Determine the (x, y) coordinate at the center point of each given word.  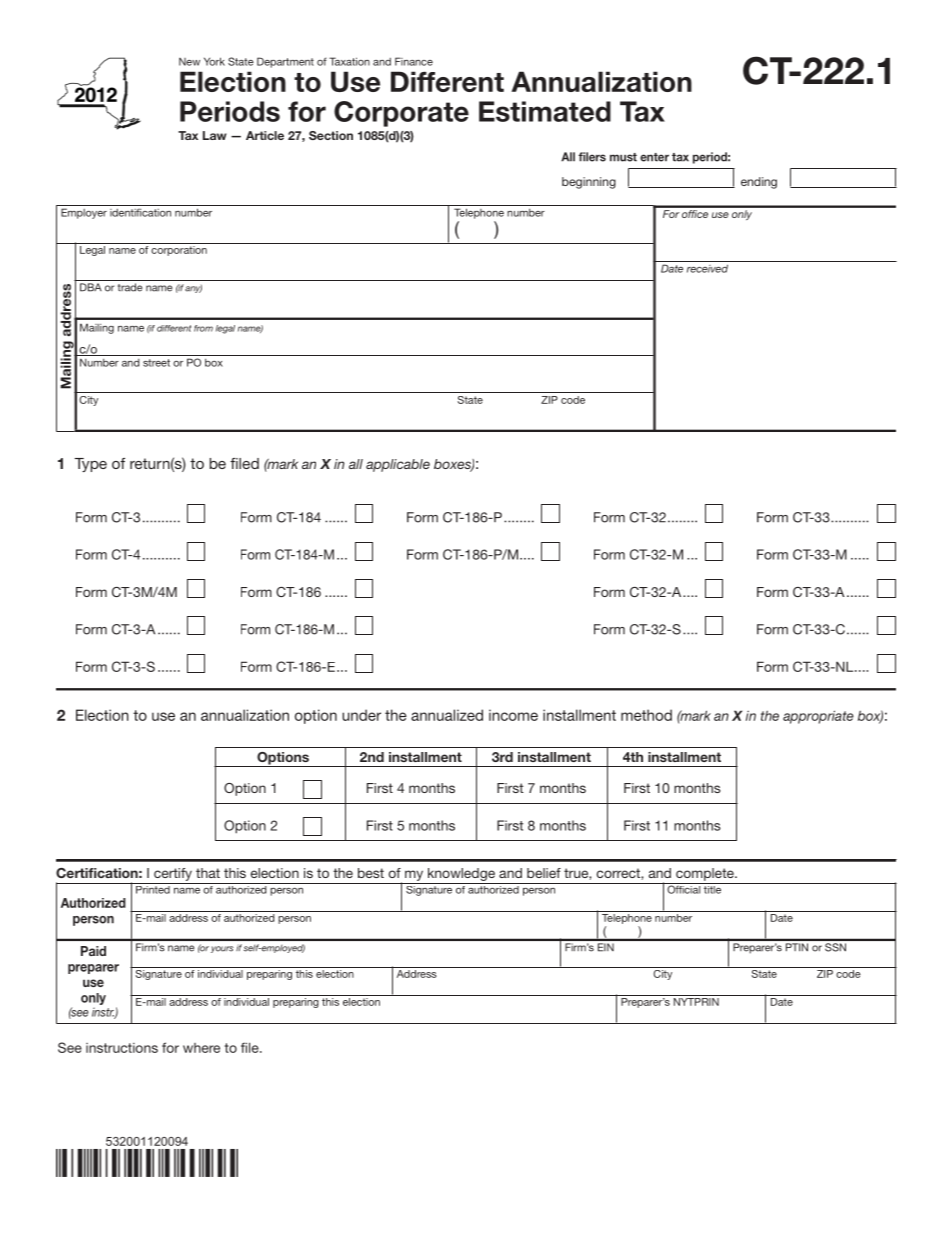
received (707, 268)
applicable (398, 465)
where (201, 1048)
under (361, 715)
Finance (414, 61)
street (156, 363)
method (646, 715)
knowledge (461, 874)
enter (654, 157)
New (189, 62)
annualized (447, 715)
